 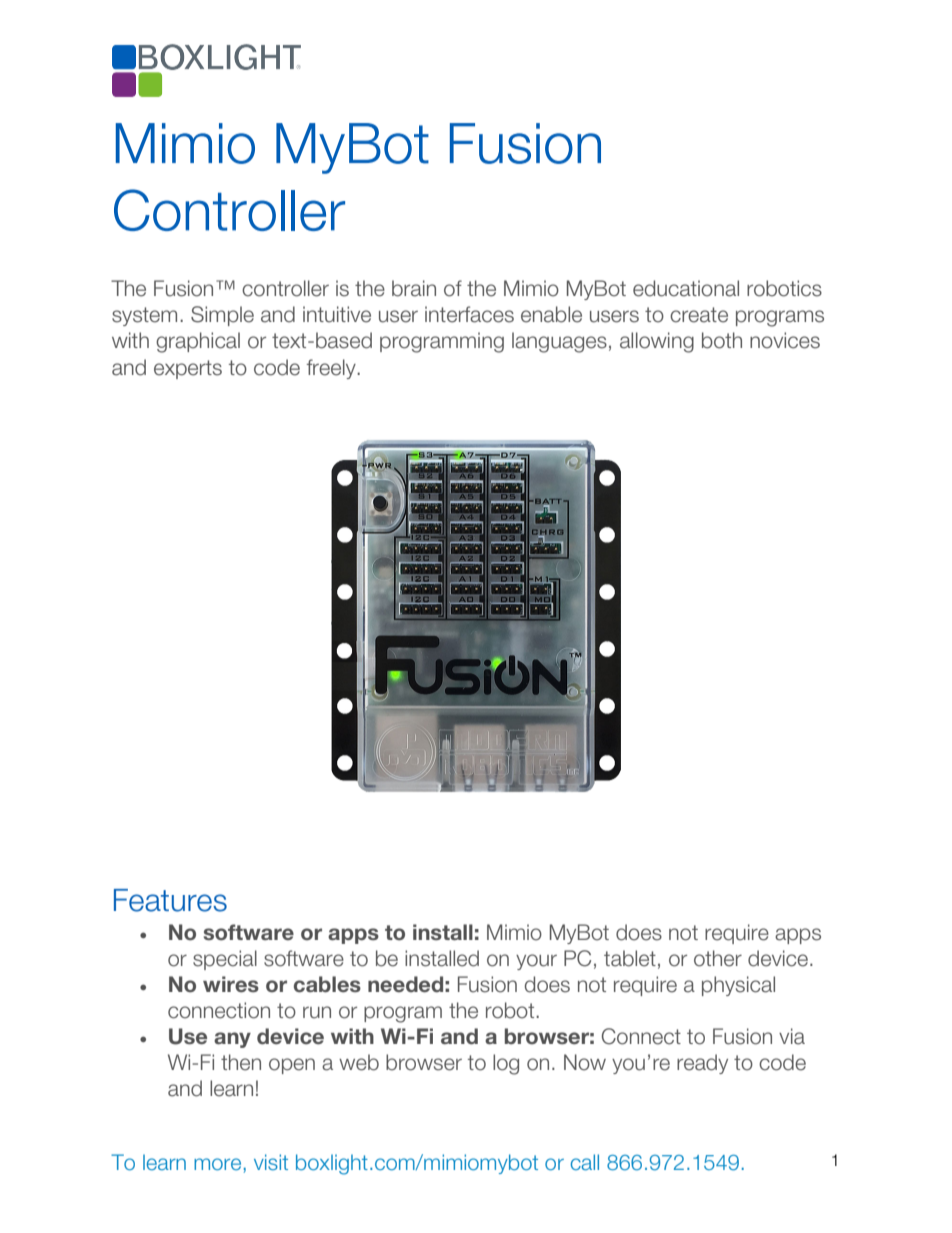 I want to click on freely, so click(x=332, y=369).
